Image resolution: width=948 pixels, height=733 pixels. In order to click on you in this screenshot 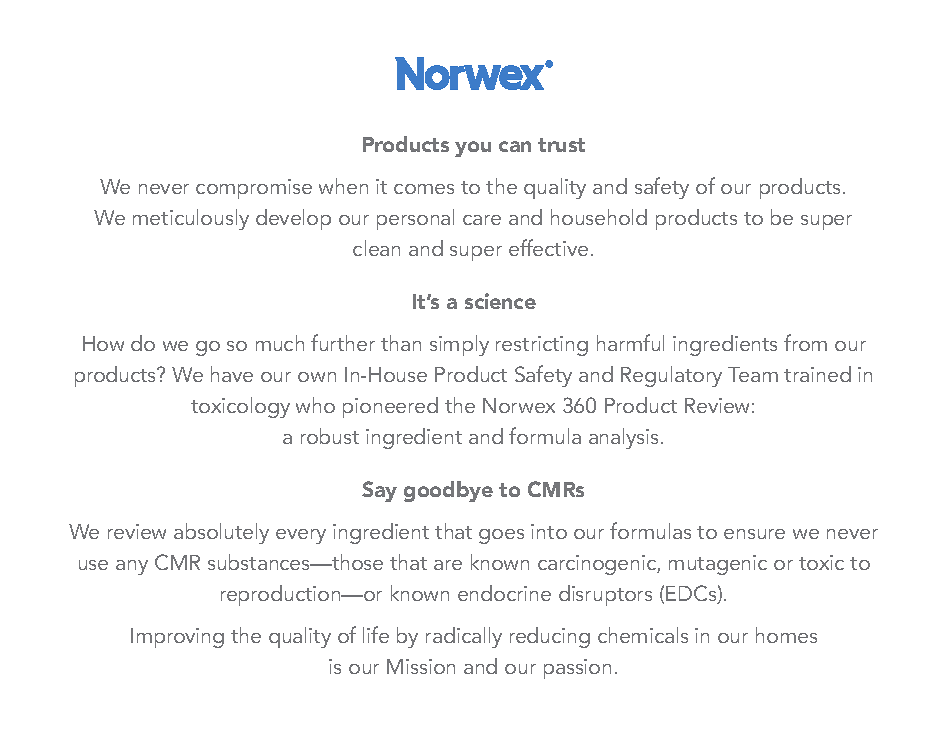, I will do `click(473, 149)`.
